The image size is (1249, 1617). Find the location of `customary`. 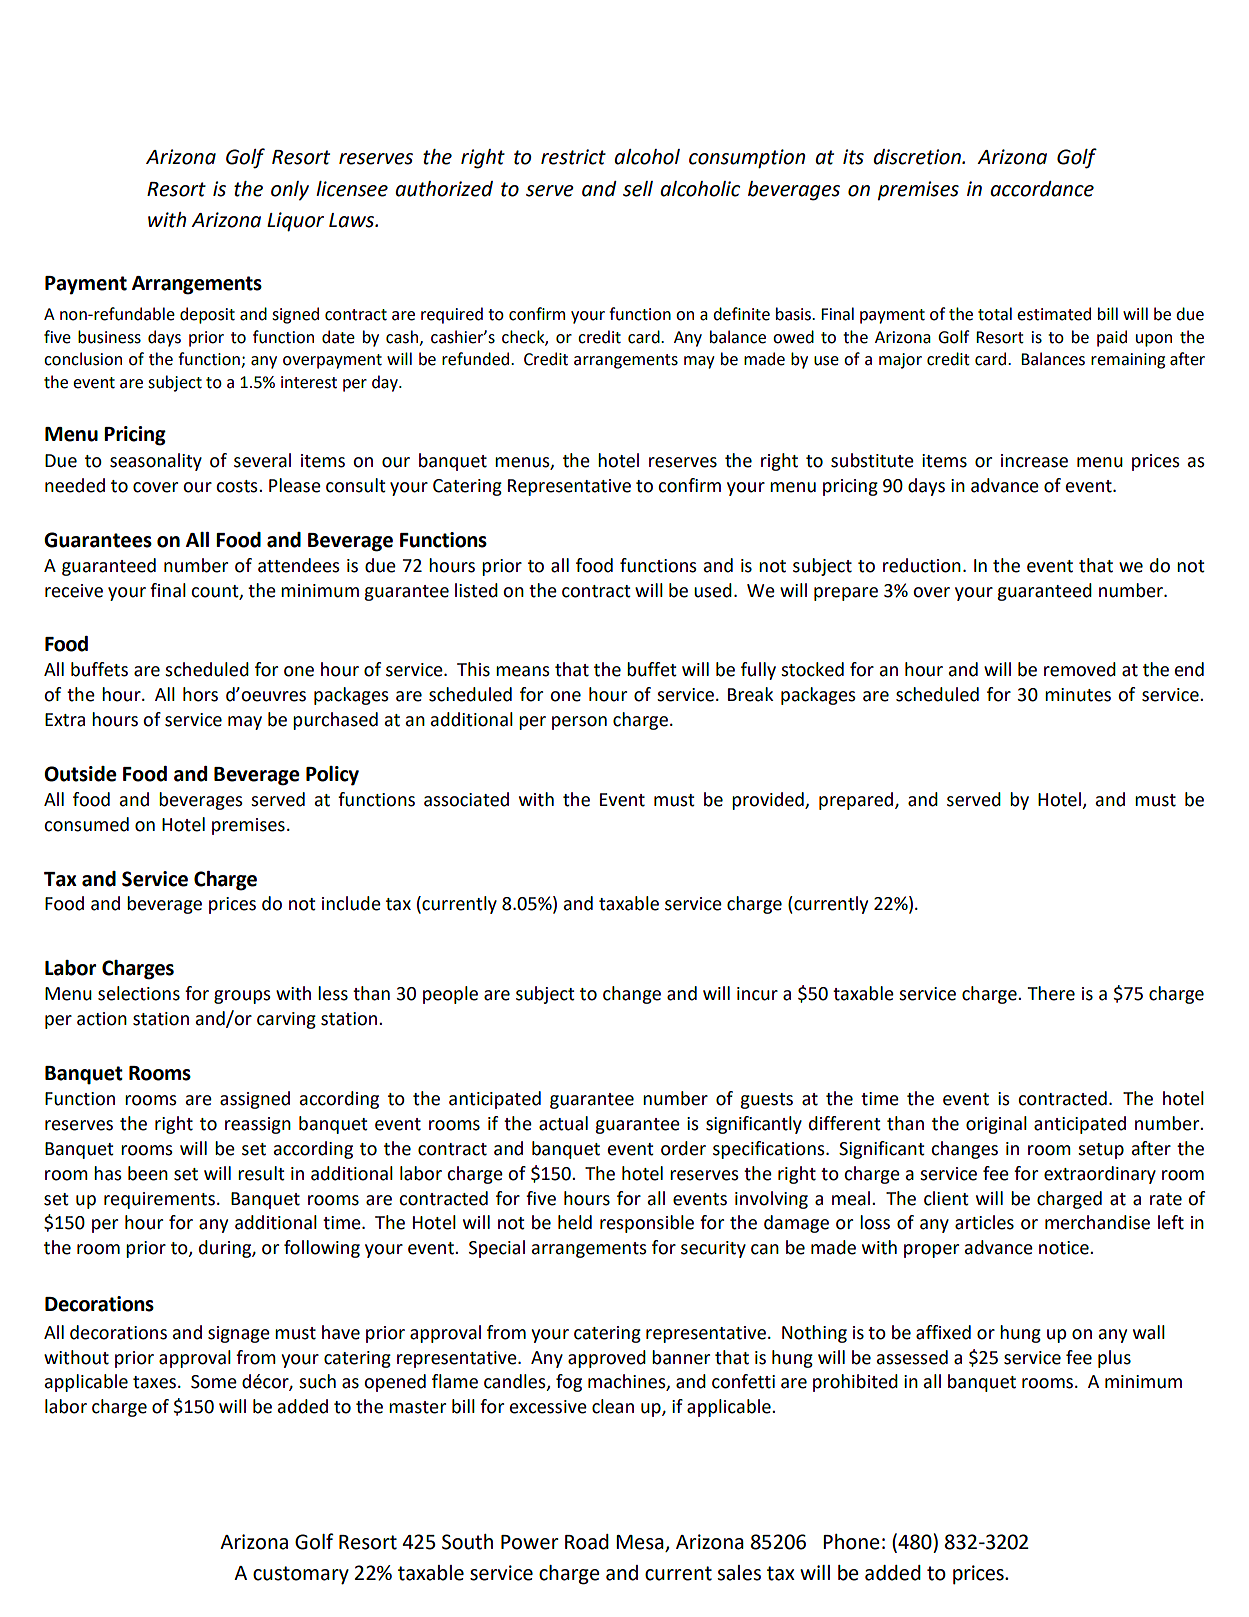

customary is located at coordinates (301, 1575).
